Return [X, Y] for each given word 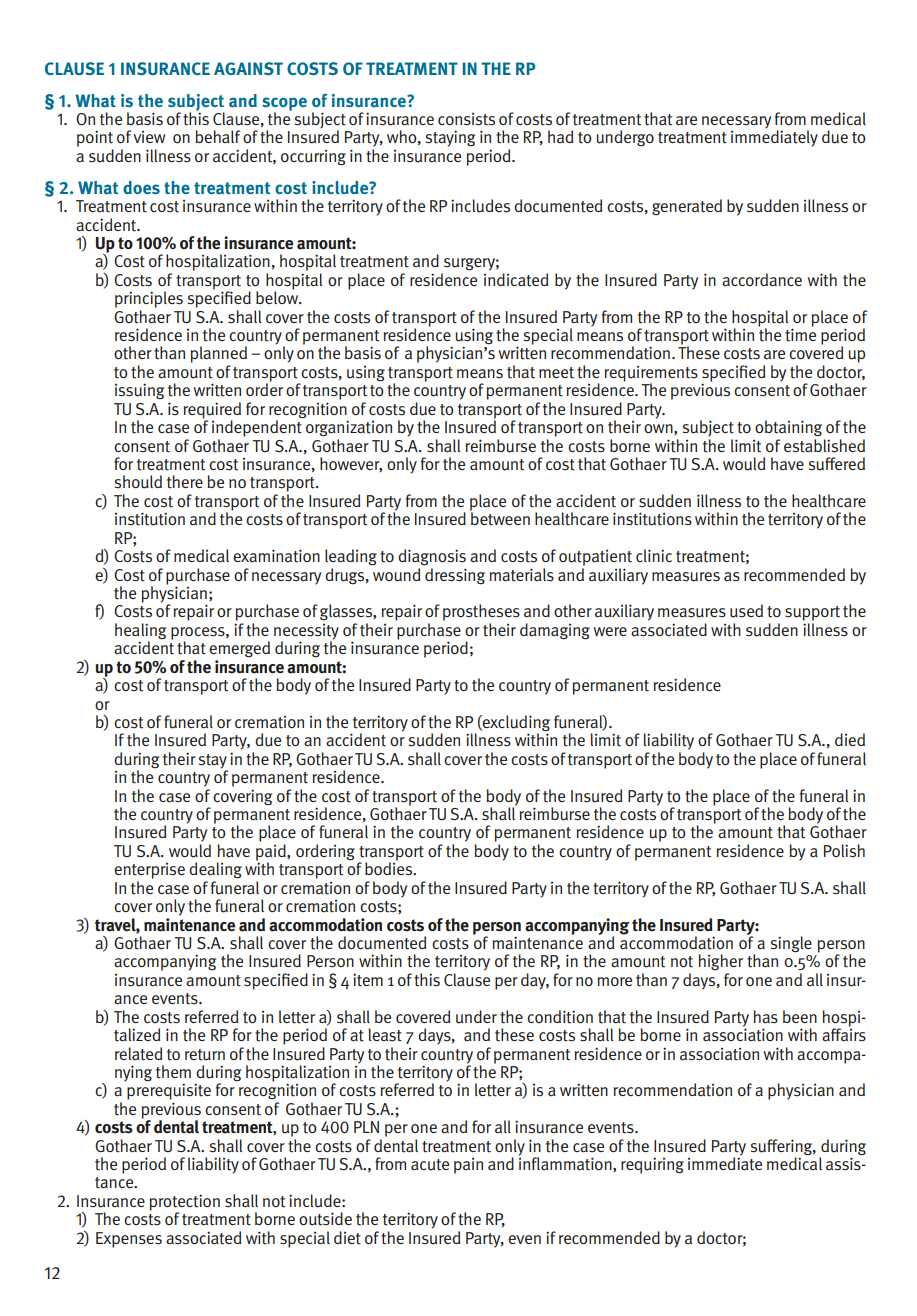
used [746, 611]
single [791, 944]
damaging [555, 631]
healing [140, 631]
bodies [390, 868]
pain [468, 1166]
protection [185, 1203]
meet [556, 373]
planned [219, 356]
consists [466, 119]
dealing [215, 870]
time [800, 334]
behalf [217, 136]
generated [687, 207]
